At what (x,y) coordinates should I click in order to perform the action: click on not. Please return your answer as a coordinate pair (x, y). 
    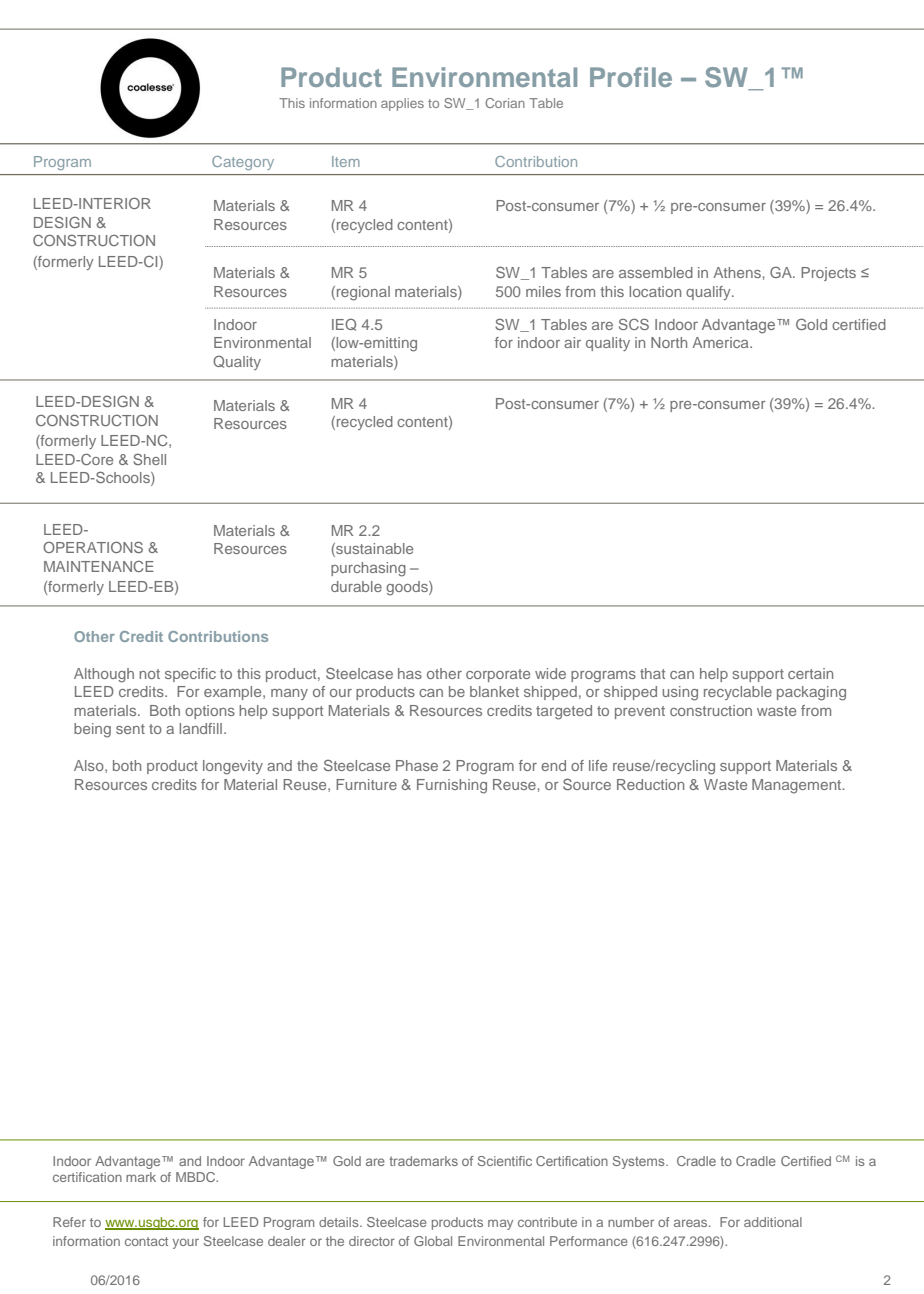
    Looking at the image, I should click on (149, 674).
